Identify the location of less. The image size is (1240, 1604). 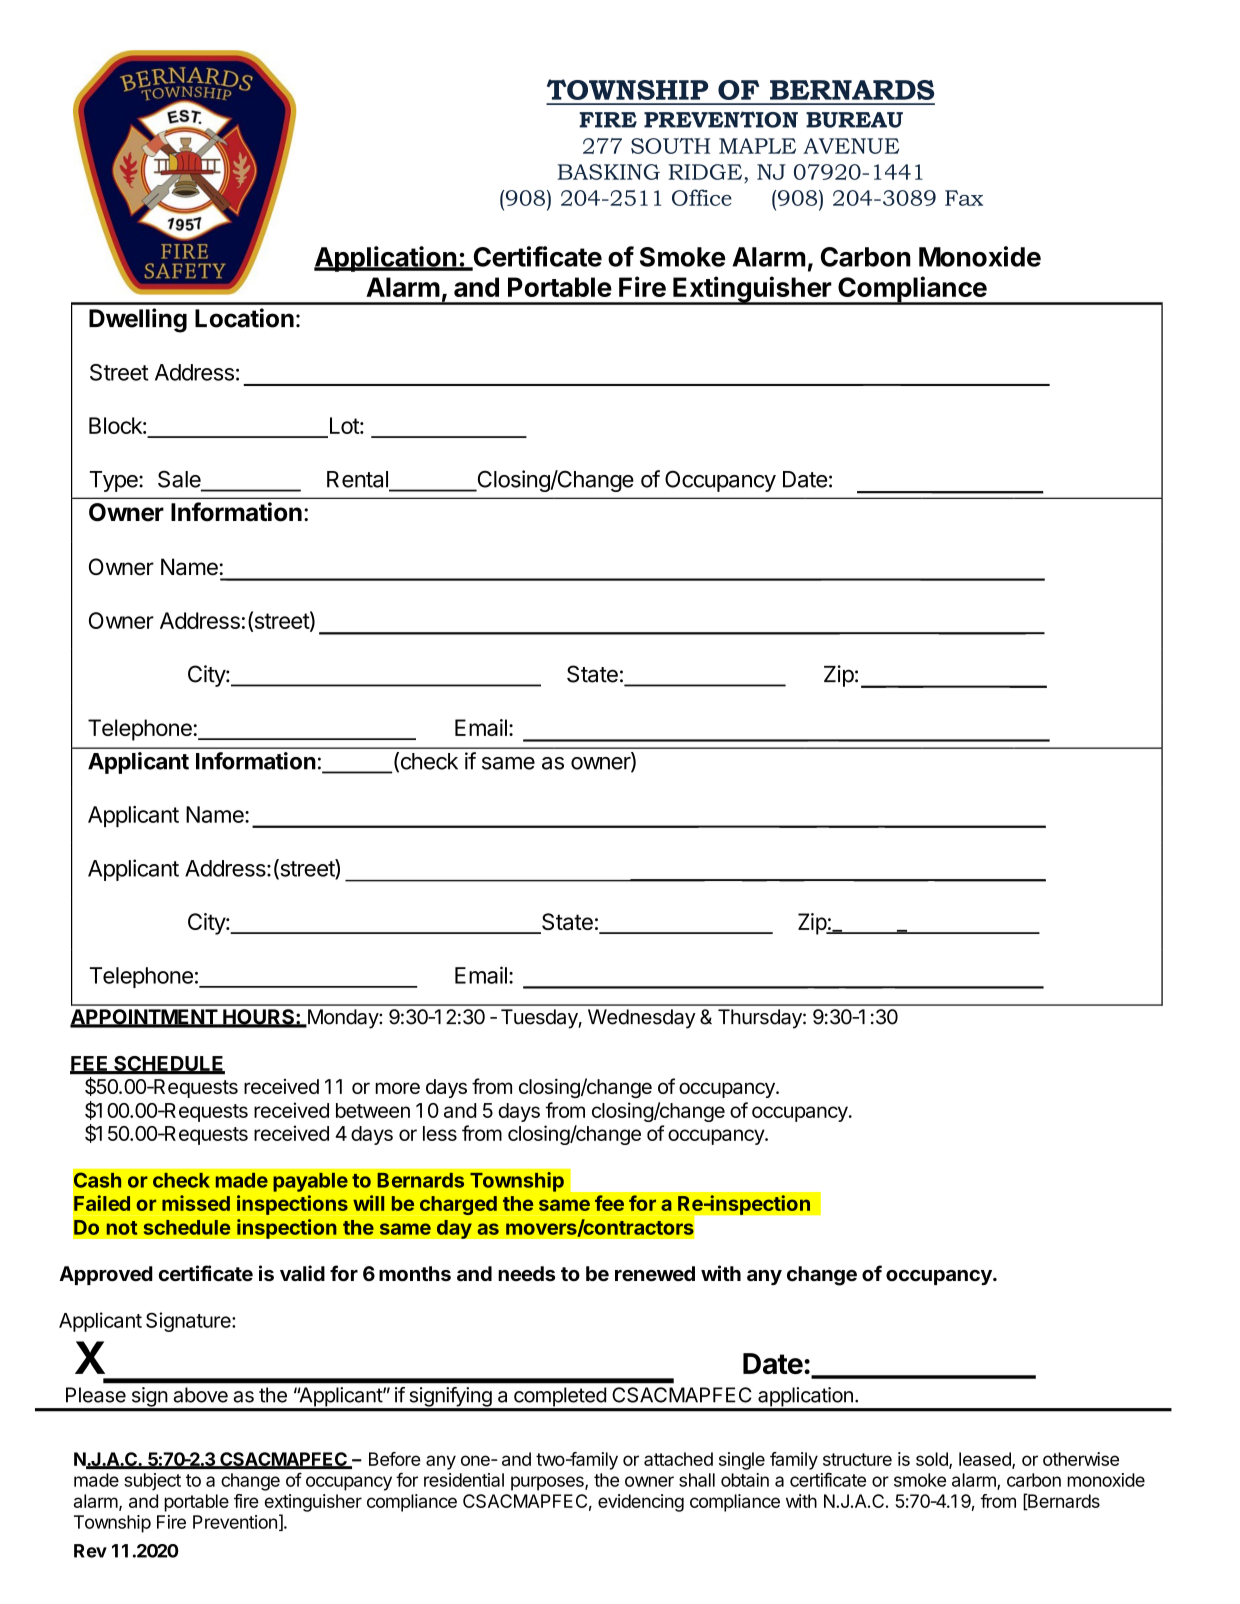
(440, 1133).
